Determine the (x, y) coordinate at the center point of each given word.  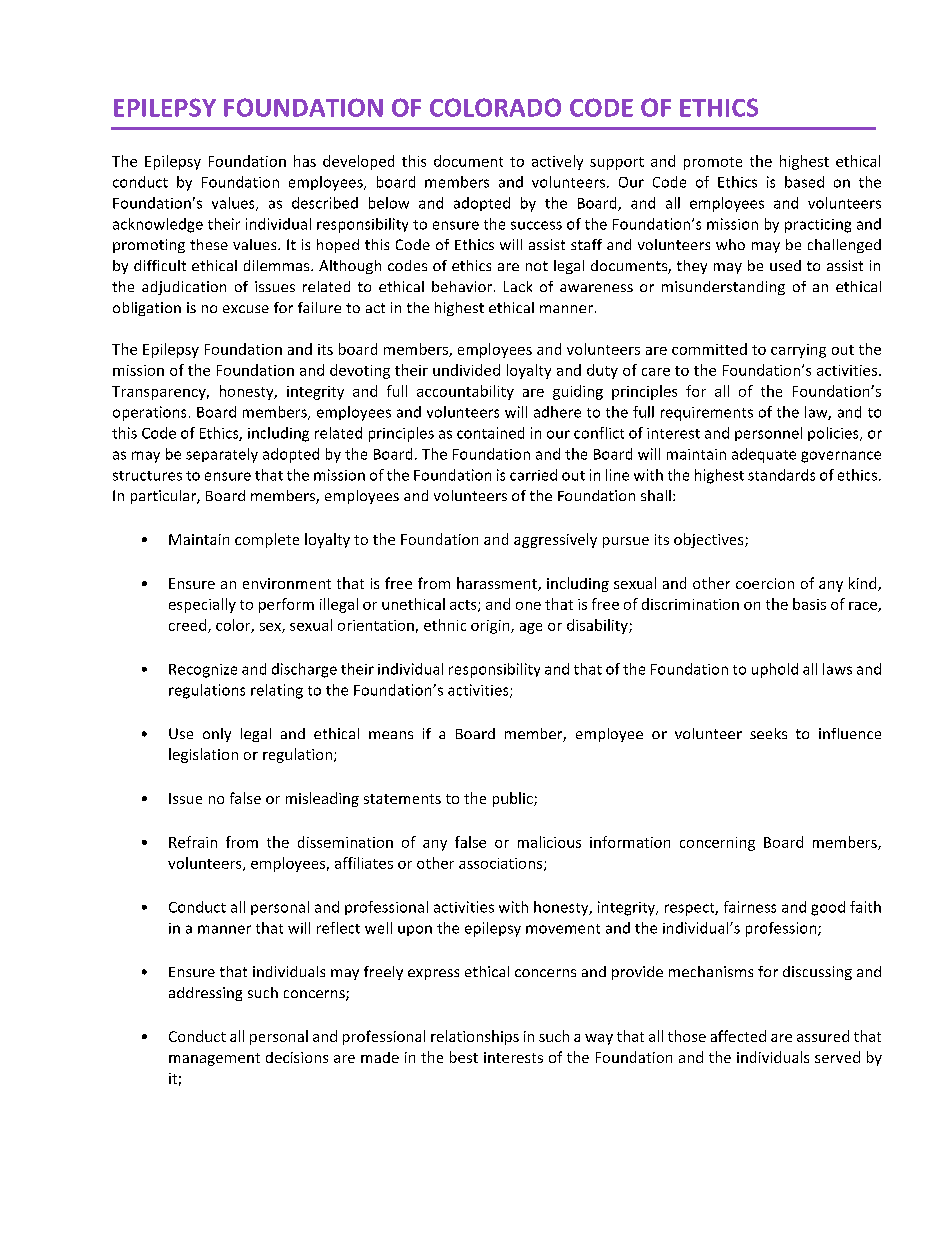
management (214, 1059)
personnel (768, 434)
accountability (465, 392)
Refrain (193, 842)
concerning (717, 844)
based (804, 182)
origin (491, 627)
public (514, 799)
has (305, 161)
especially (202, 605)
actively (557, 162)
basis (809, 604)
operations (149, 413)
